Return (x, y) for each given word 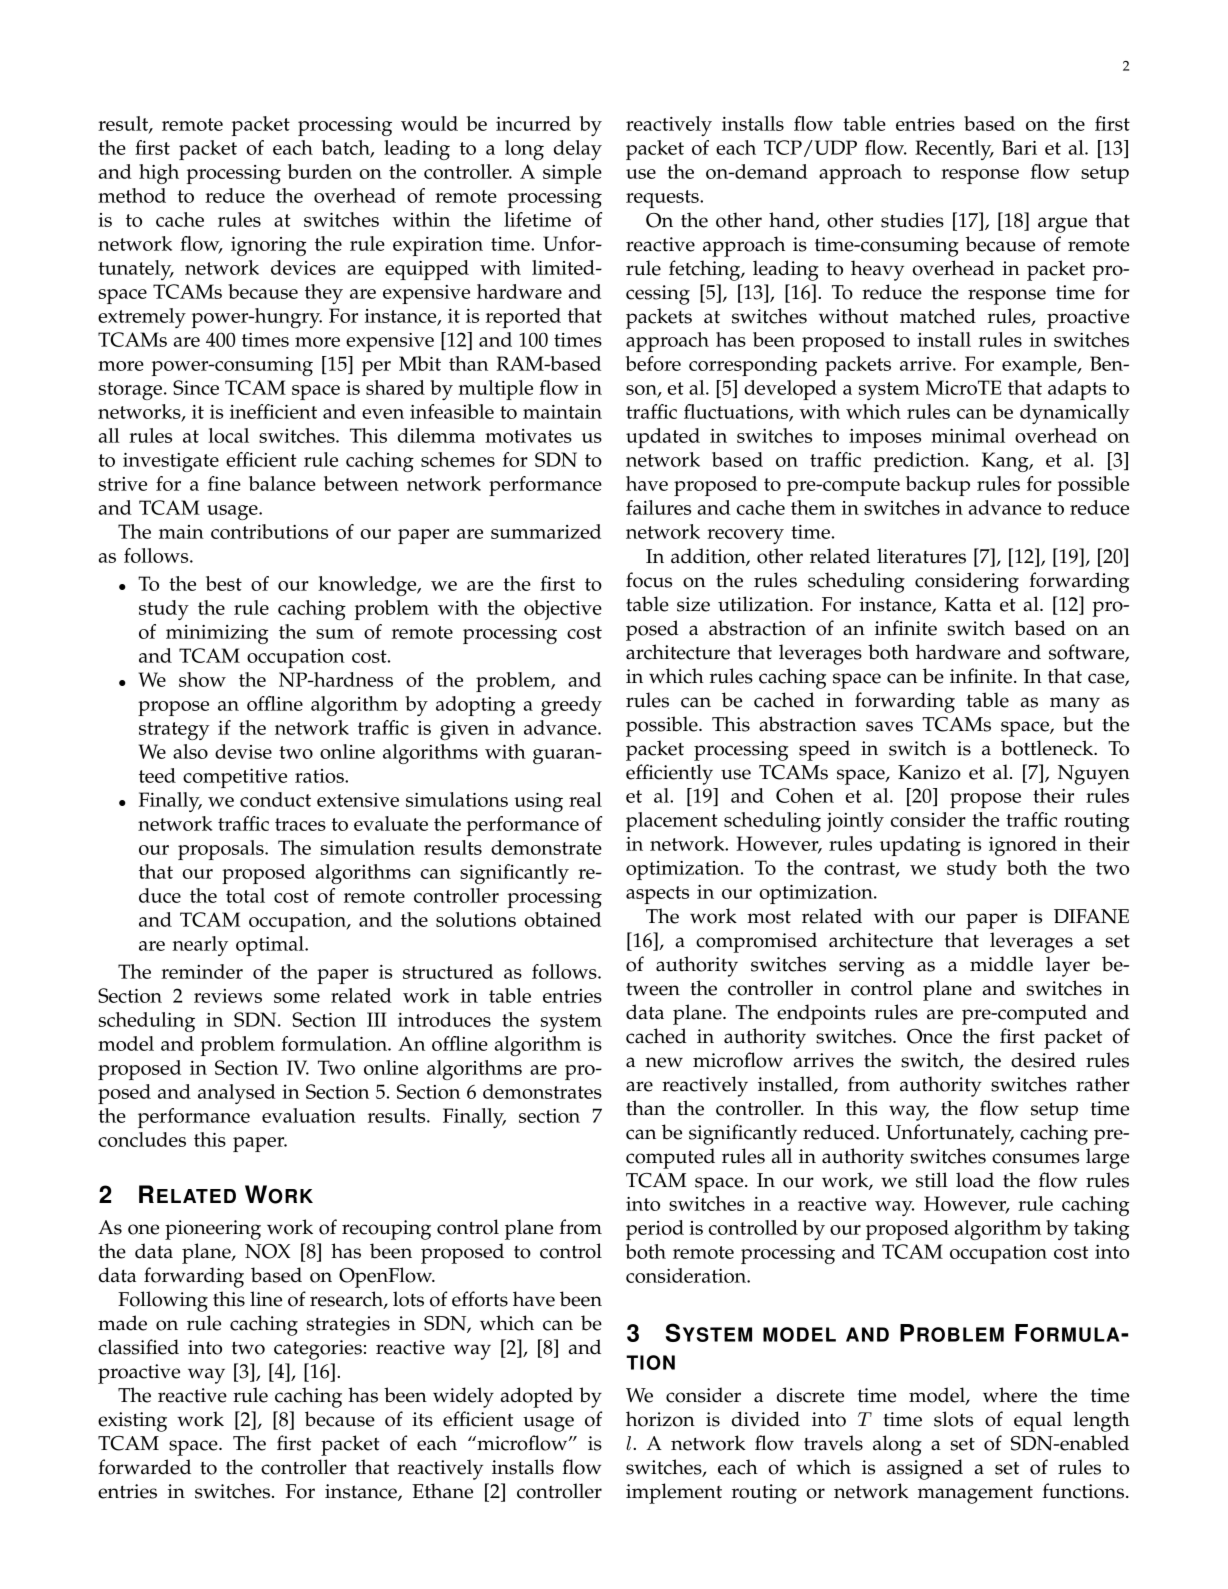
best (224, 583)
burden (320, 171)
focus (649, 580)
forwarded (144, 1467)
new (664, 1062)
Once (929, 1036)
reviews (228, 996)
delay (578, 150)
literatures (921, 556)
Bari (1019, 147)
